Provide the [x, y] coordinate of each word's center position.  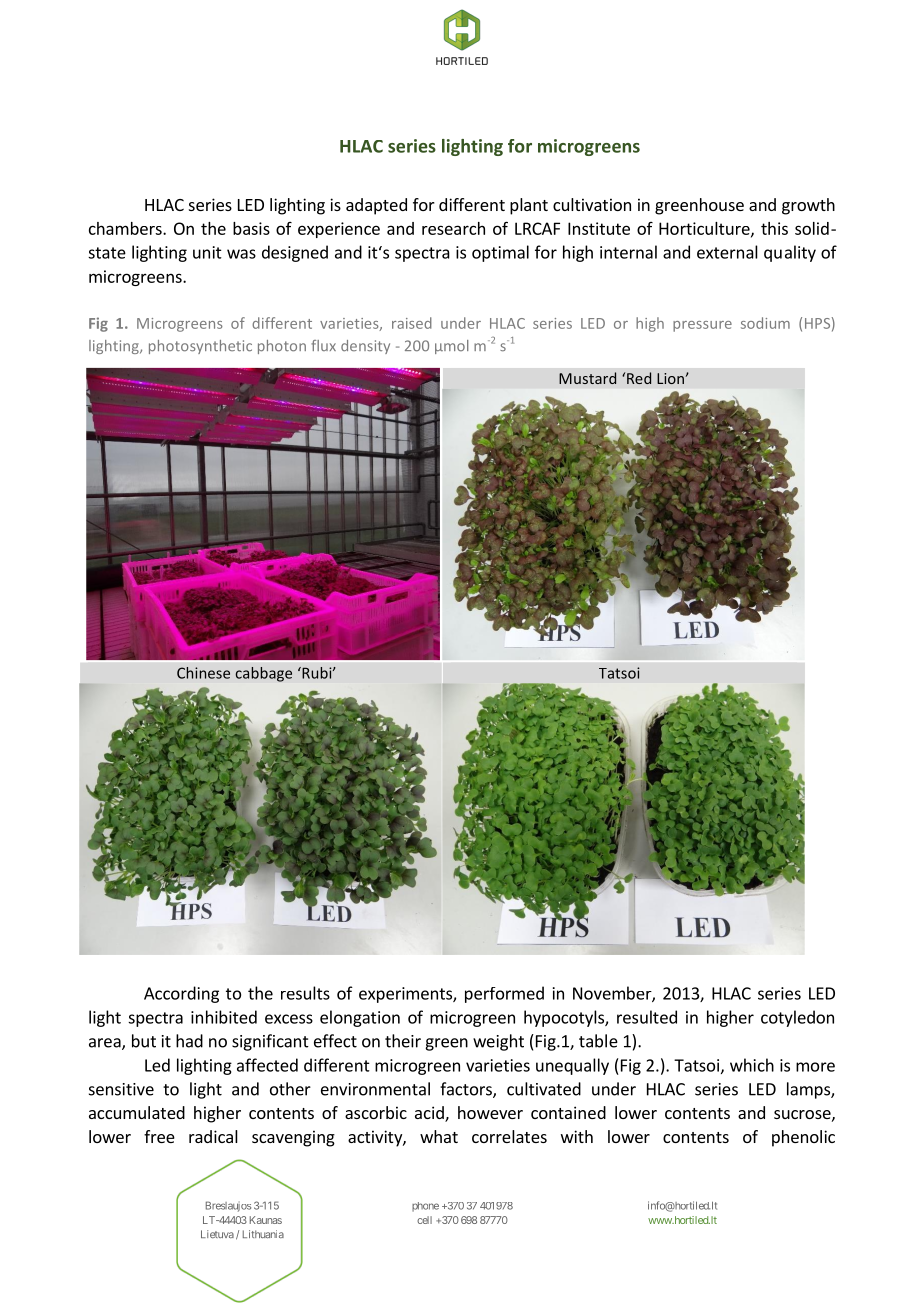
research [453, 228]
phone [425, 1207]
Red [639, 378]
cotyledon [797, 1018]
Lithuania [263, 1234]
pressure [702, 326]
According [181, 994]
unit [207, 252]
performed [504, 994]
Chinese [203, 673]
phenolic [803, 1138]
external [727, 252]
